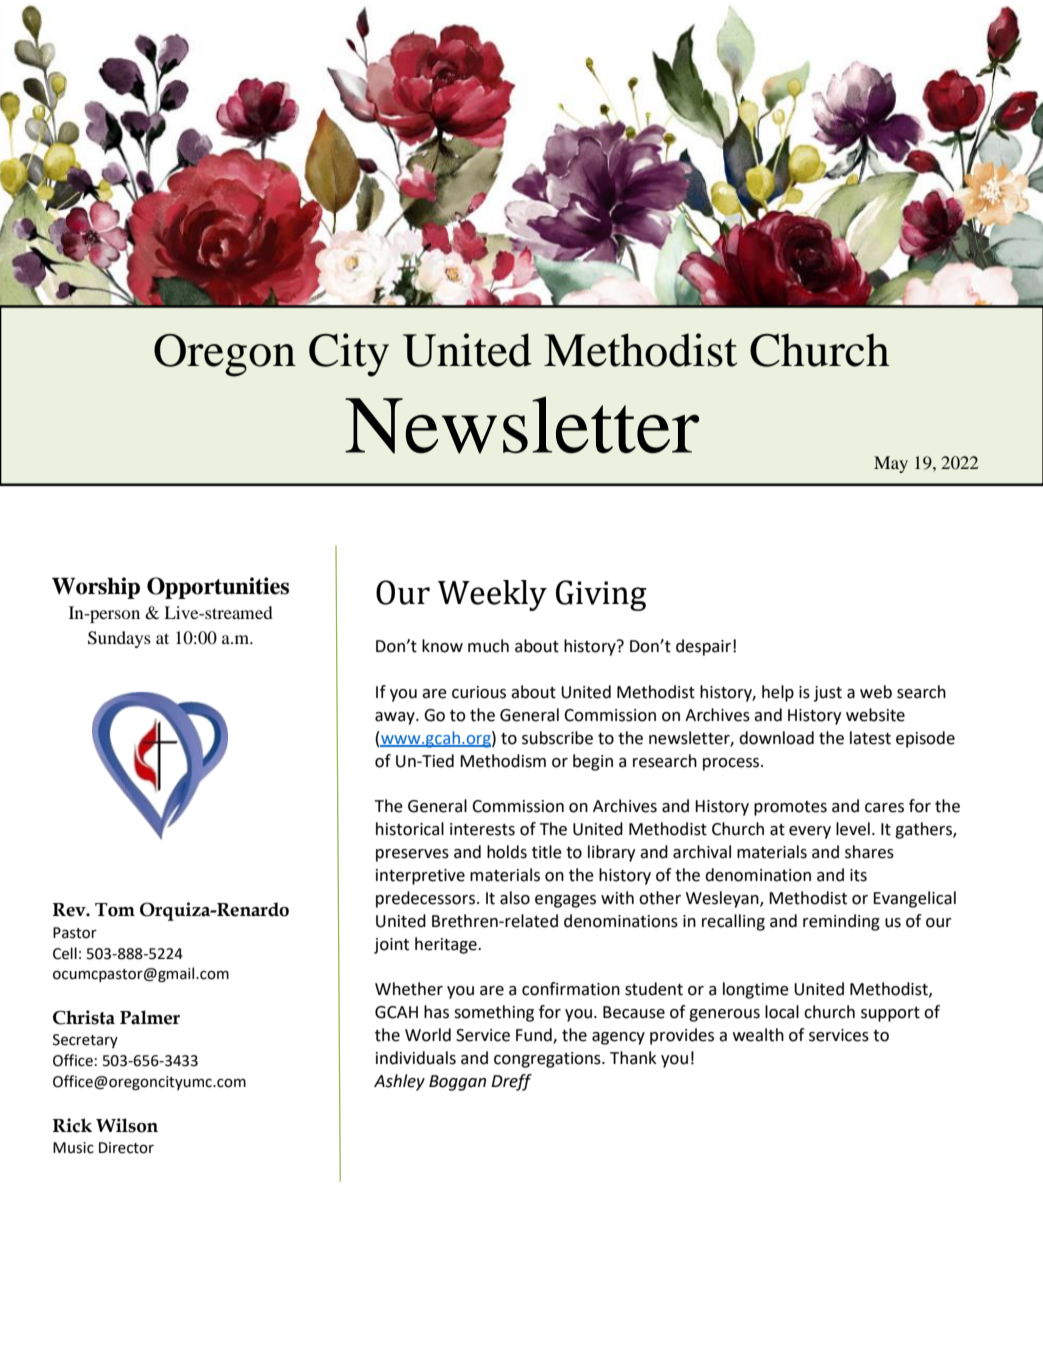 The image size is (1043, 1349). Describe the element at coordinates (782, 1012) in the screenshot. I see `local` at that location.
